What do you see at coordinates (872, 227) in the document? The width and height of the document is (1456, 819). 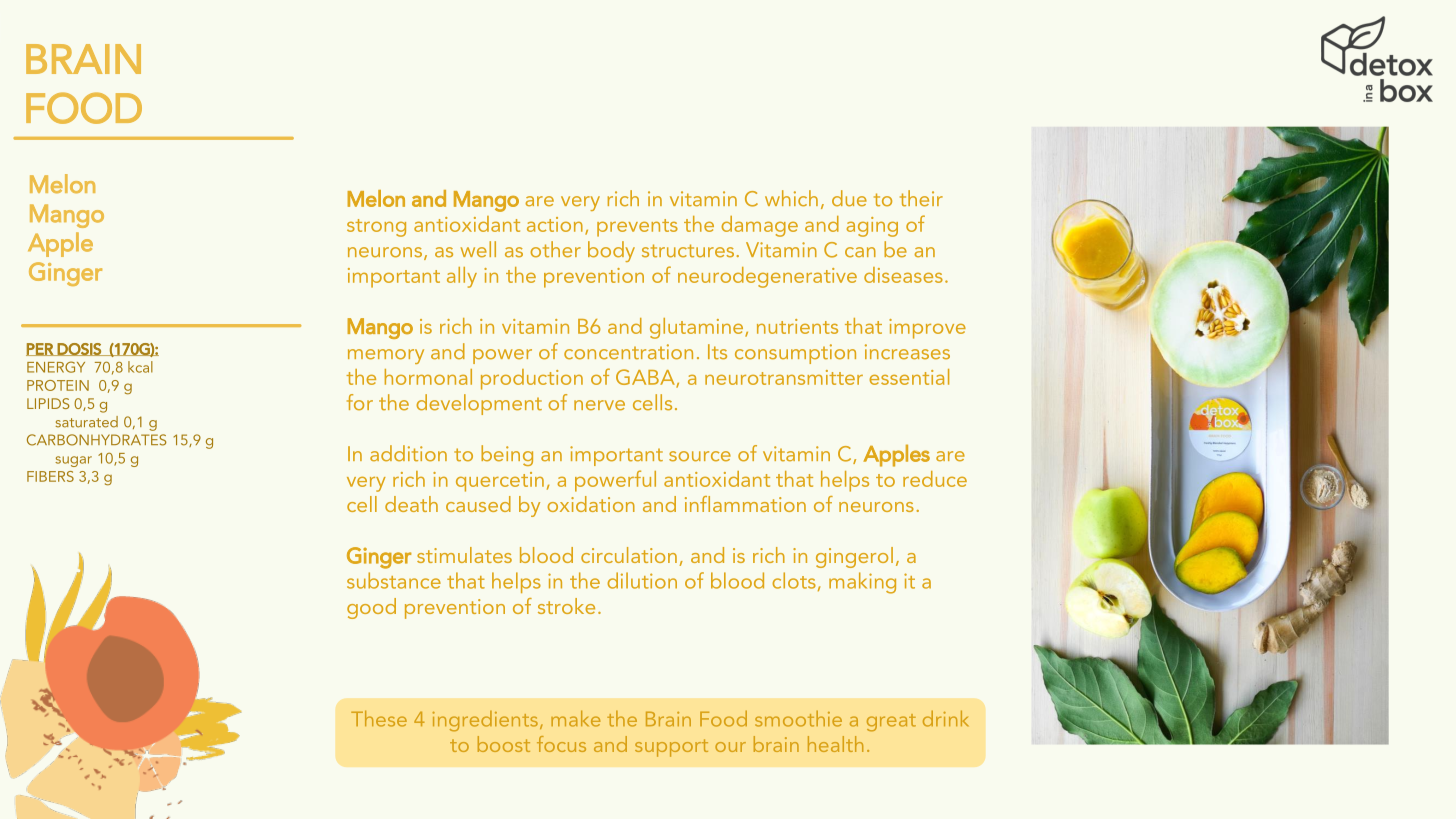 I see `aging` at bounding box center [872, 227].
